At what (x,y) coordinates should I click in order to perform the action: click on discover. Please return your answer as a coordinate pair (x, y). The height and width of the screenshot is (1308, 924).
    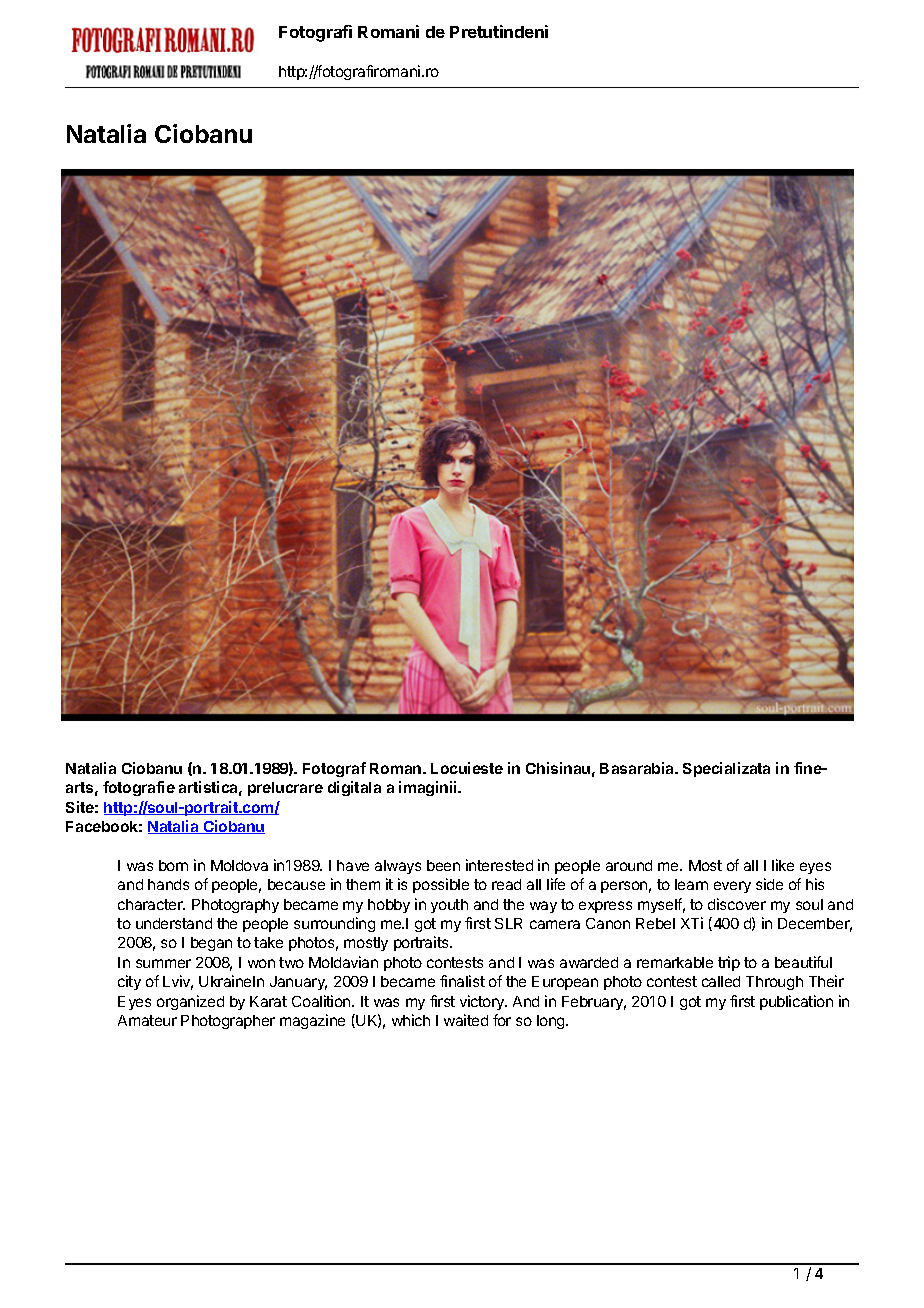
    Looking at the image, I should click on (737, 904).
